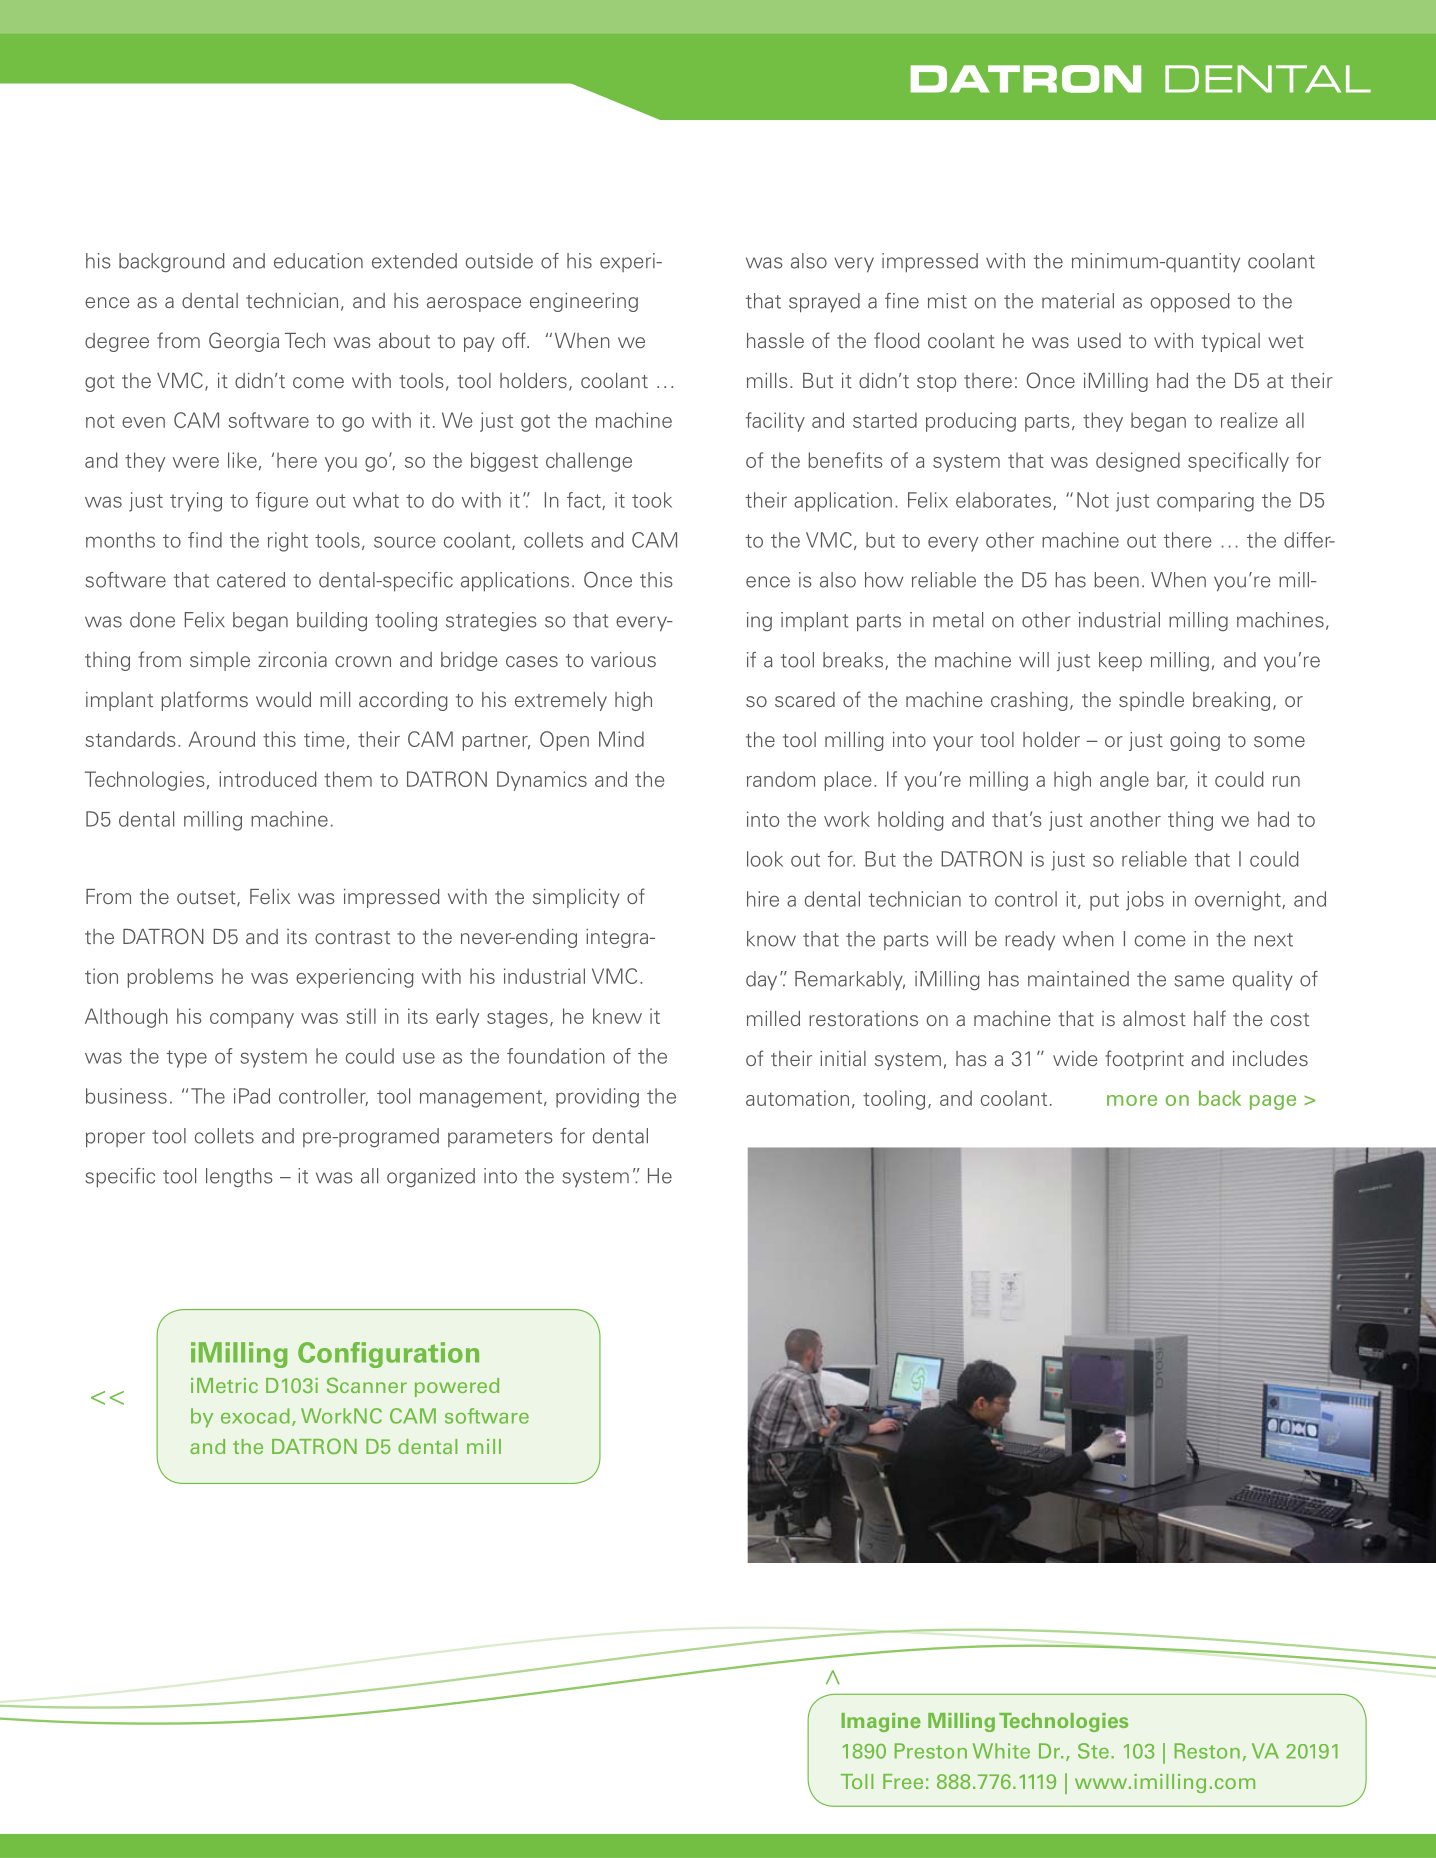 This screenshot has width=1436, height=1858. I want to click on opposed, so click(1190, 303).
